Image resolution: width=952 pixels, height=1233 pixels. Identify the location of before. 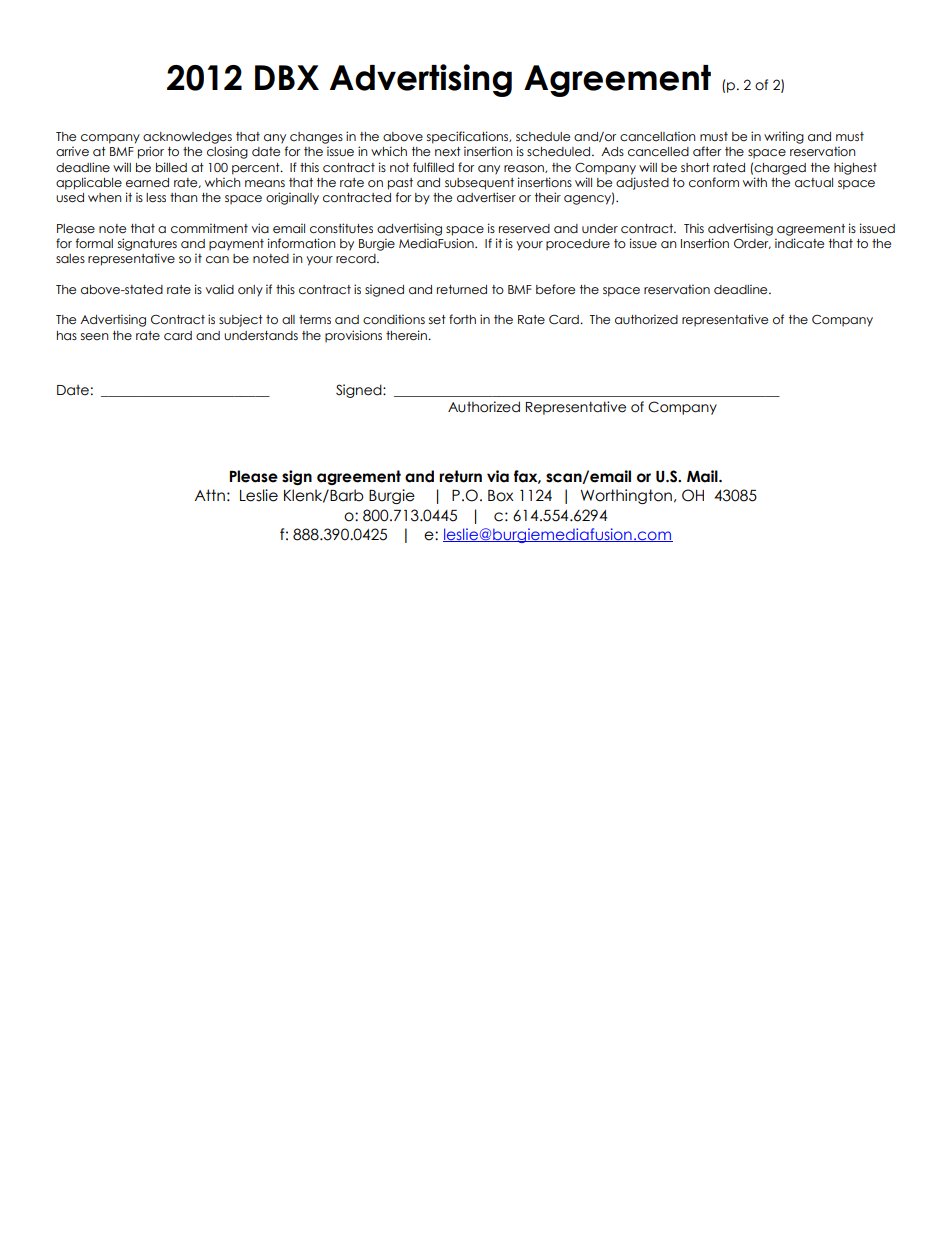
(555, 289).
